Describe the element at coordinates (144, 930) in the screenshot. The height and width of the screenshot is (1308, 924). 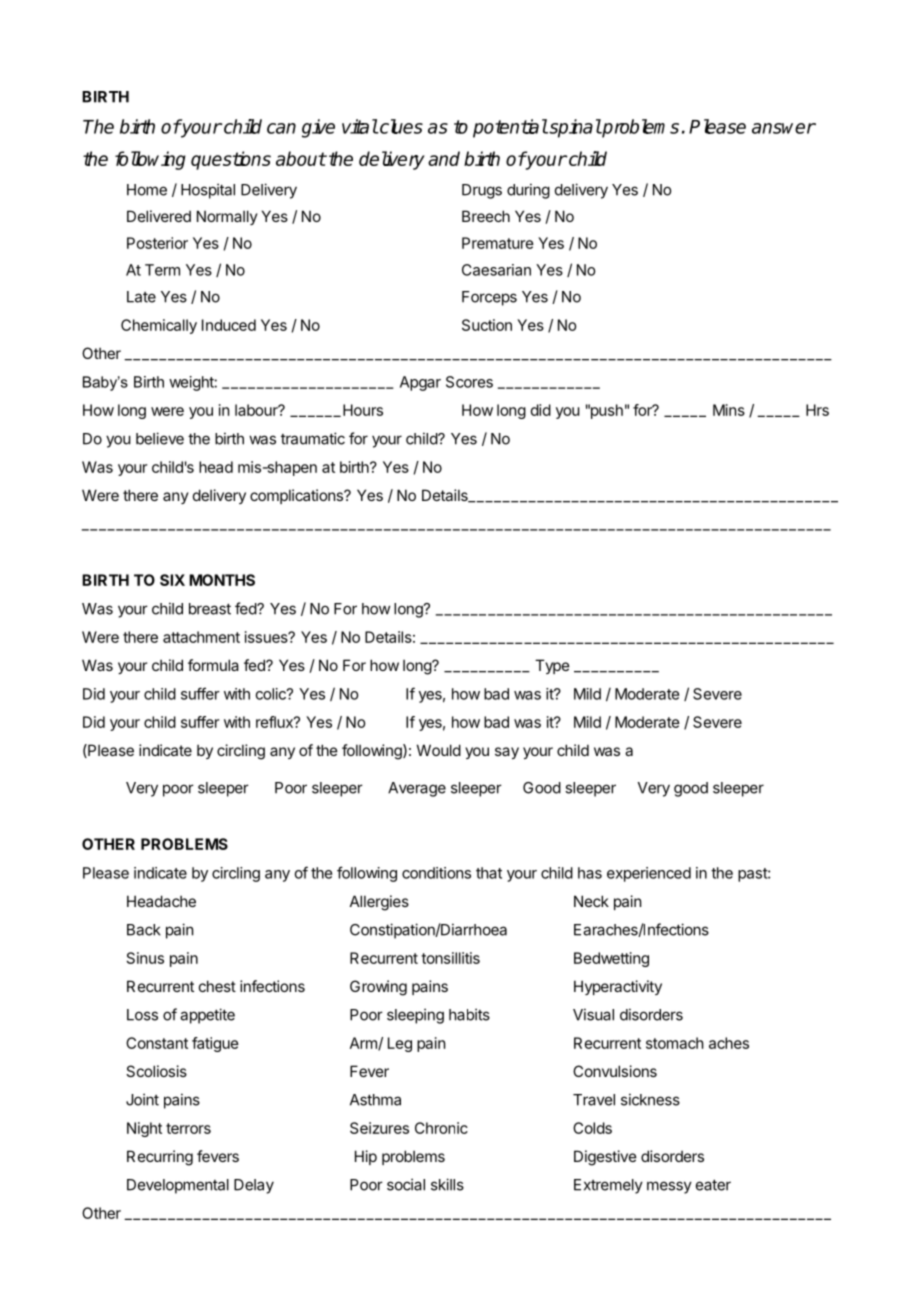
I see `Back` at that location.
